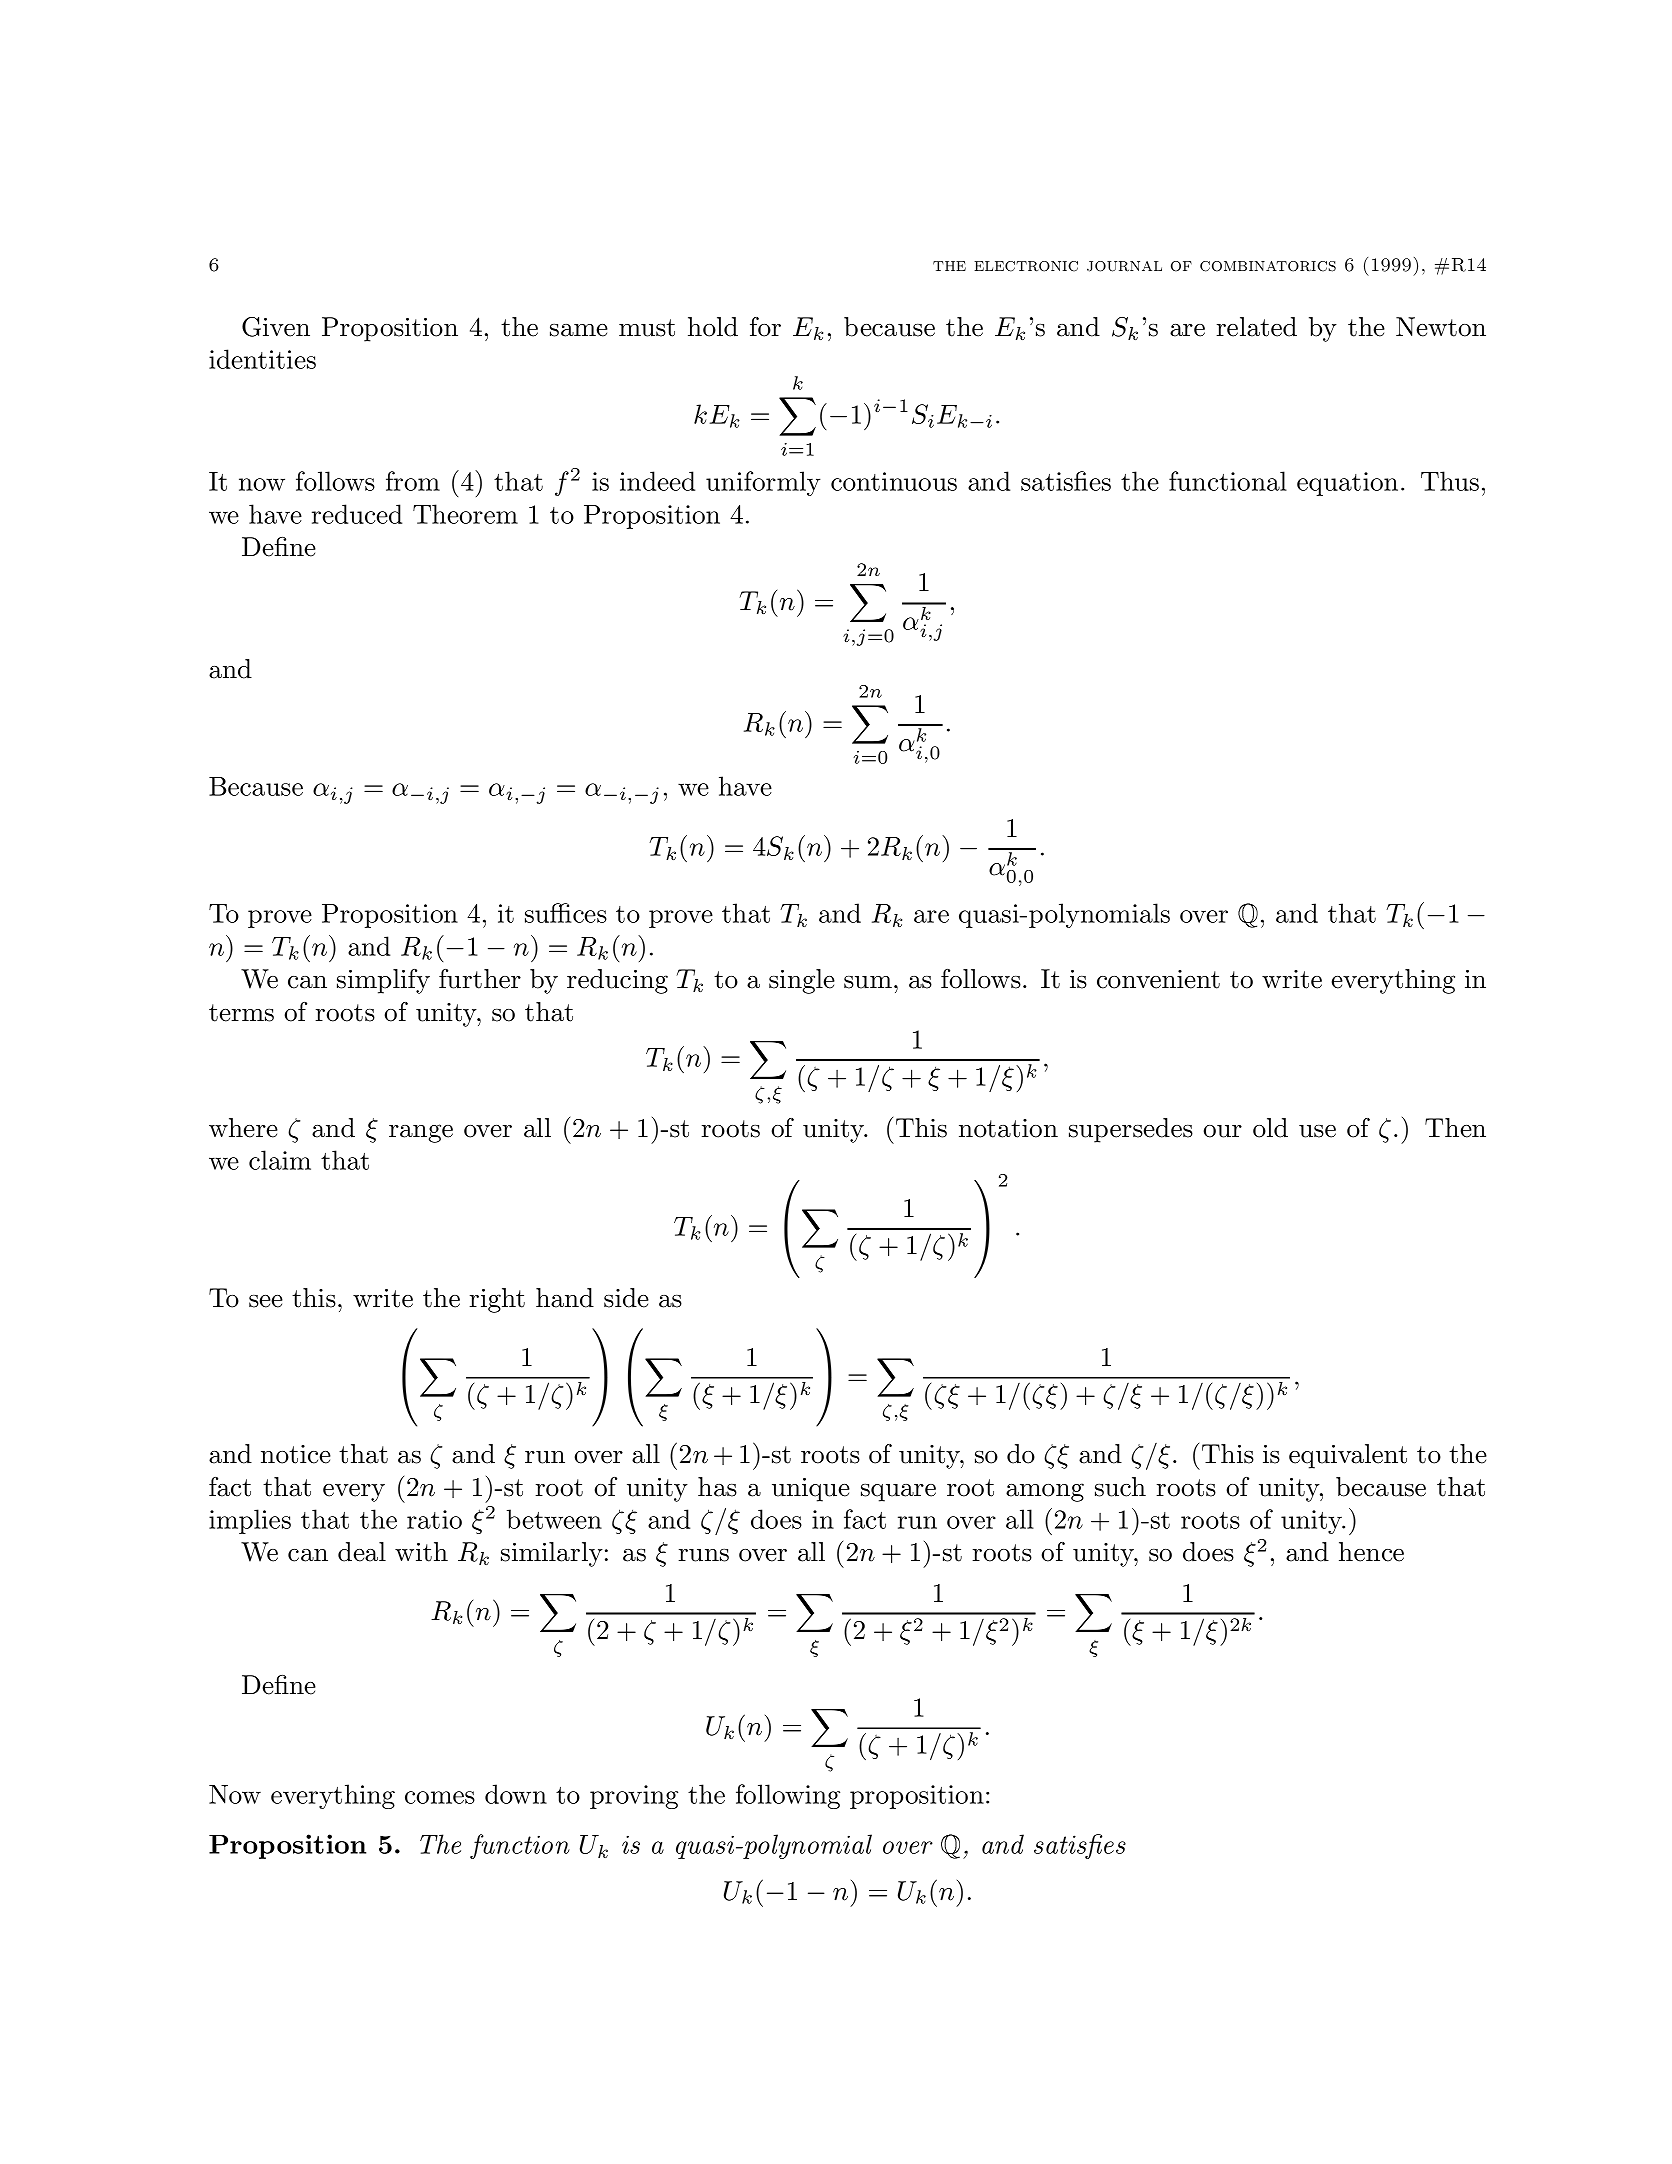  What do you see at coordinates (440, 1797) in the page?
I see `comes` at bounding box center [440, 1797].
